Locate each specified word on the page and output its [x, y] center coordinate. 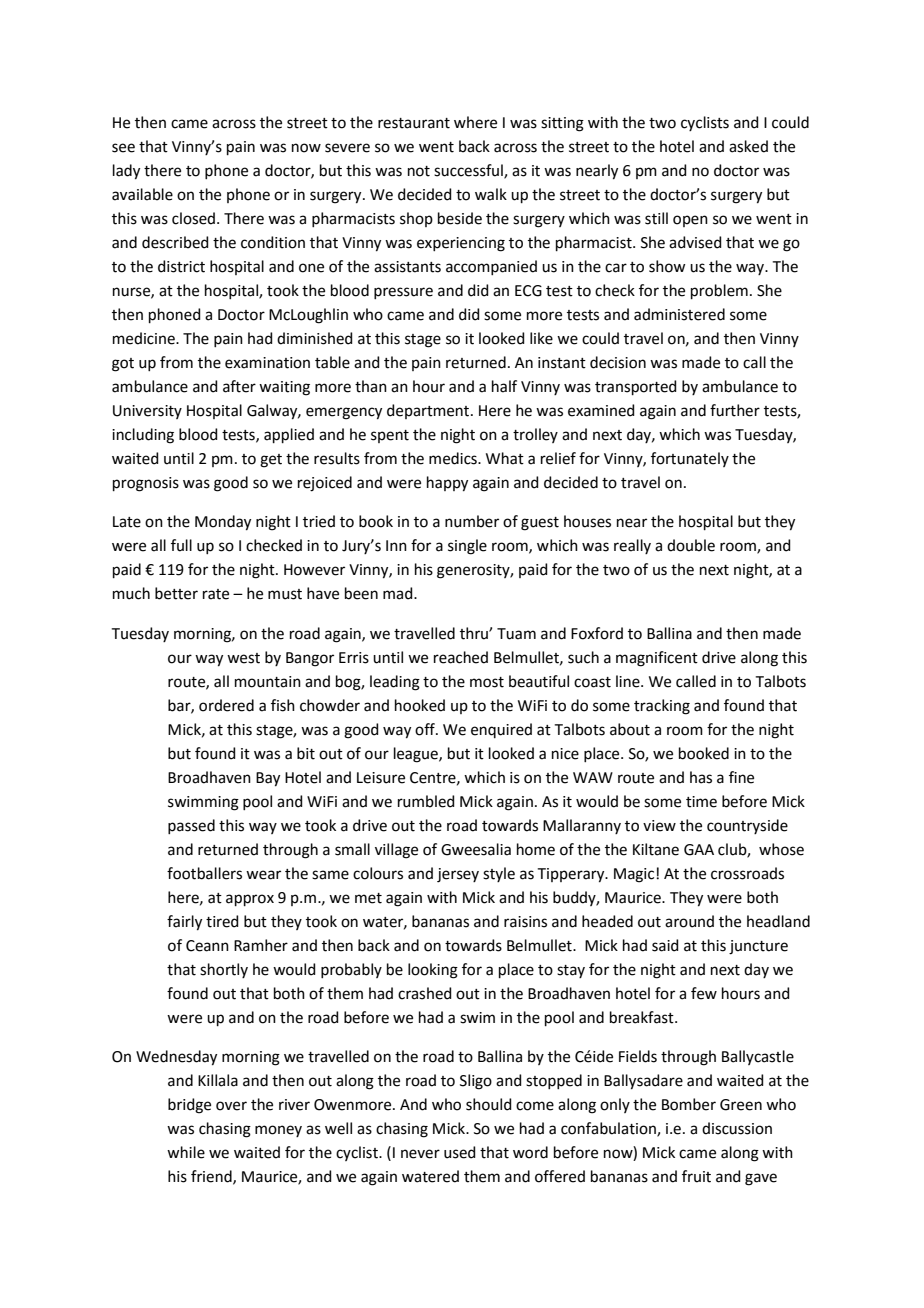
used [460, 1152]
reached [461, 657]
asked [748, 146]
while [186, 1152]
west [243, 658]
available [142, 194]
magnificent [657, 659]
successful [469, 171]
